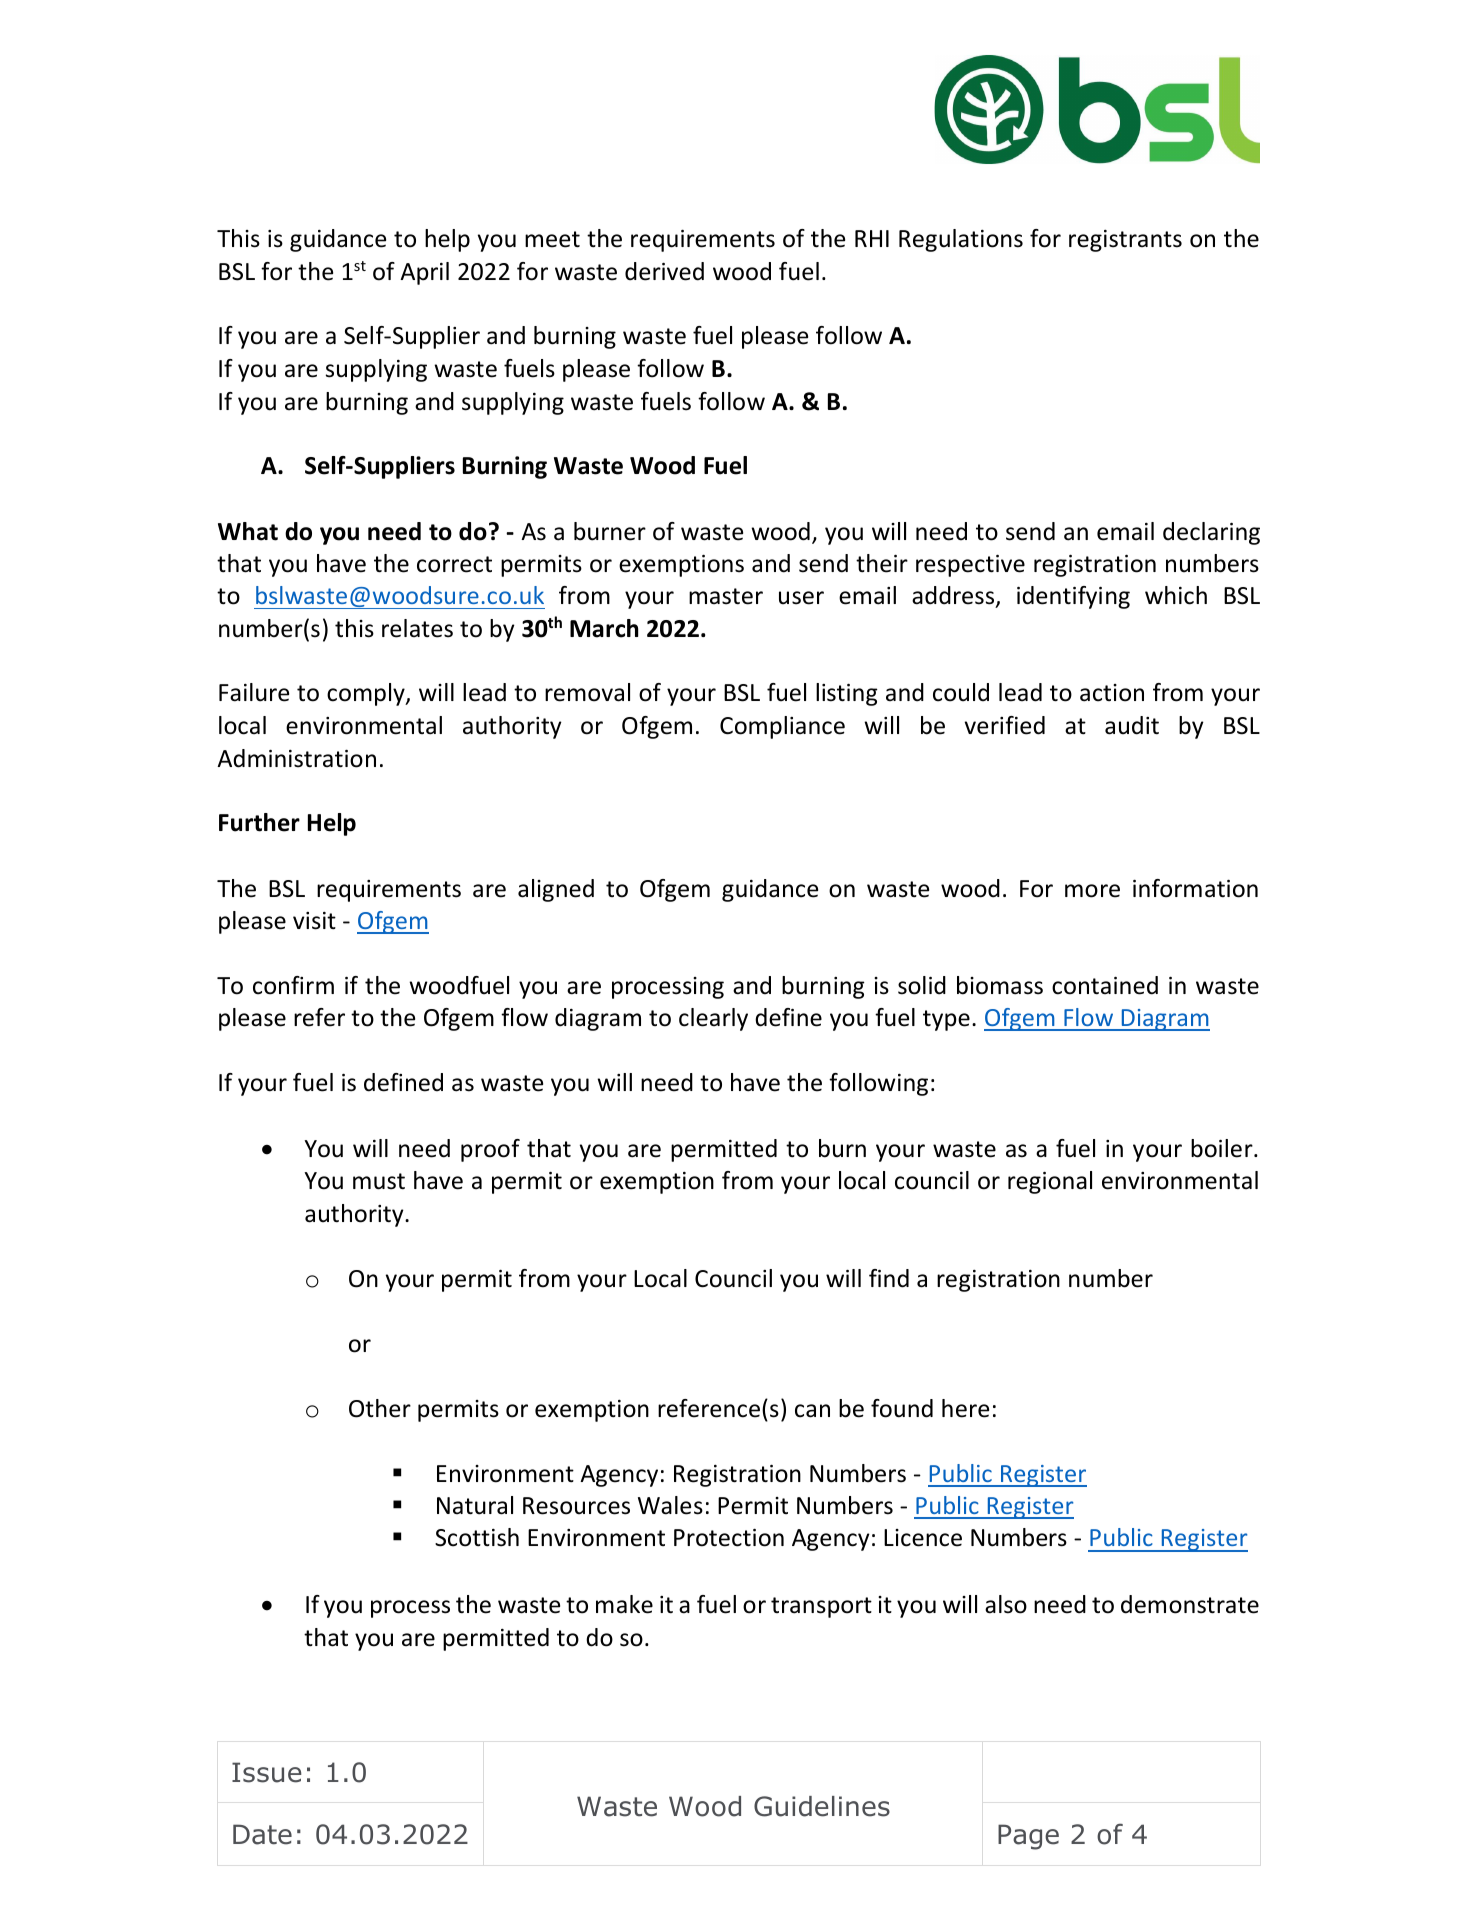  Describe the element at coordinates (664, 271) in the page. I see `derived` at that location.
